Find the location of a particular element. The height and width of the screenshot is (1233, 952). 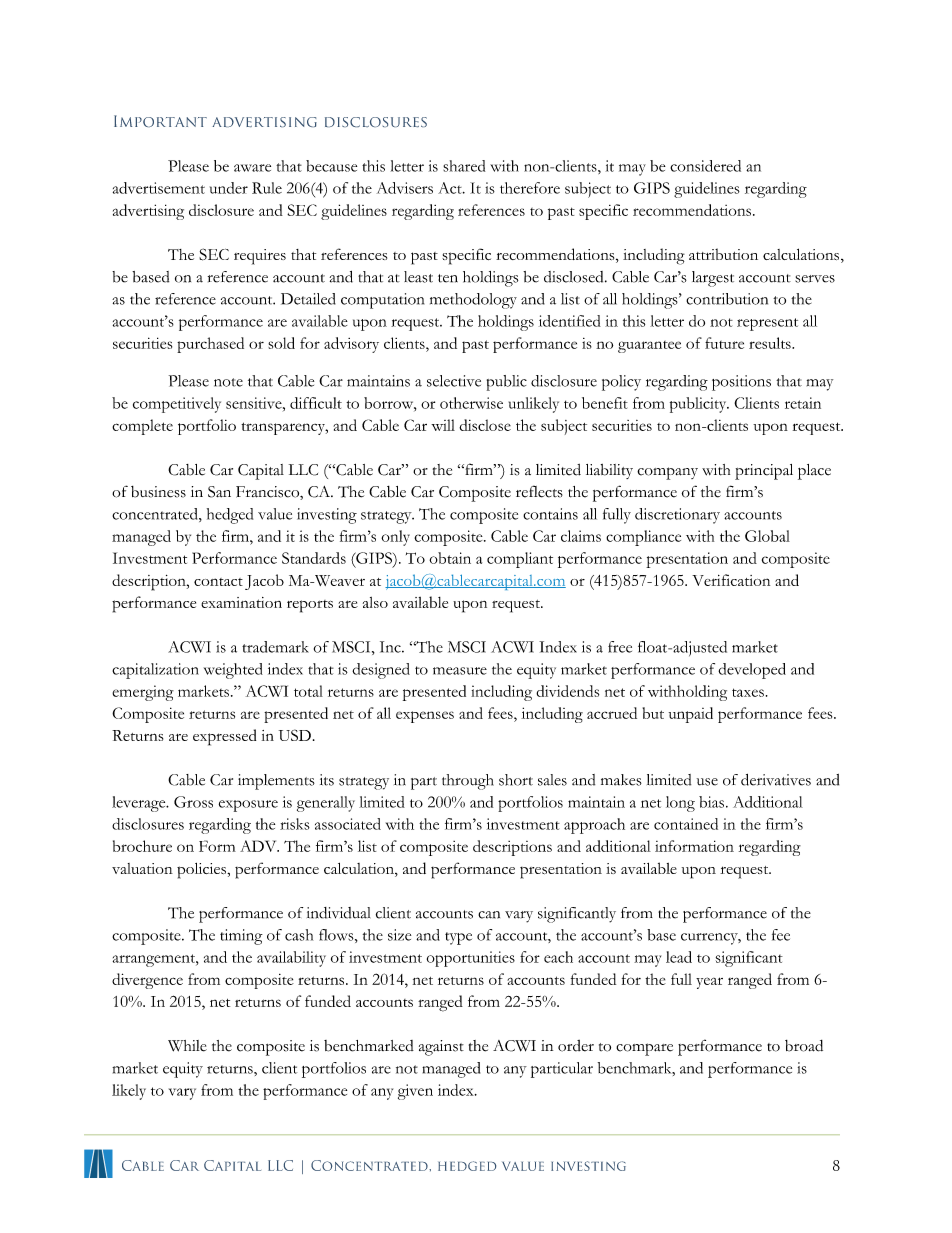

taxes is located at coordinates (748, 692).
